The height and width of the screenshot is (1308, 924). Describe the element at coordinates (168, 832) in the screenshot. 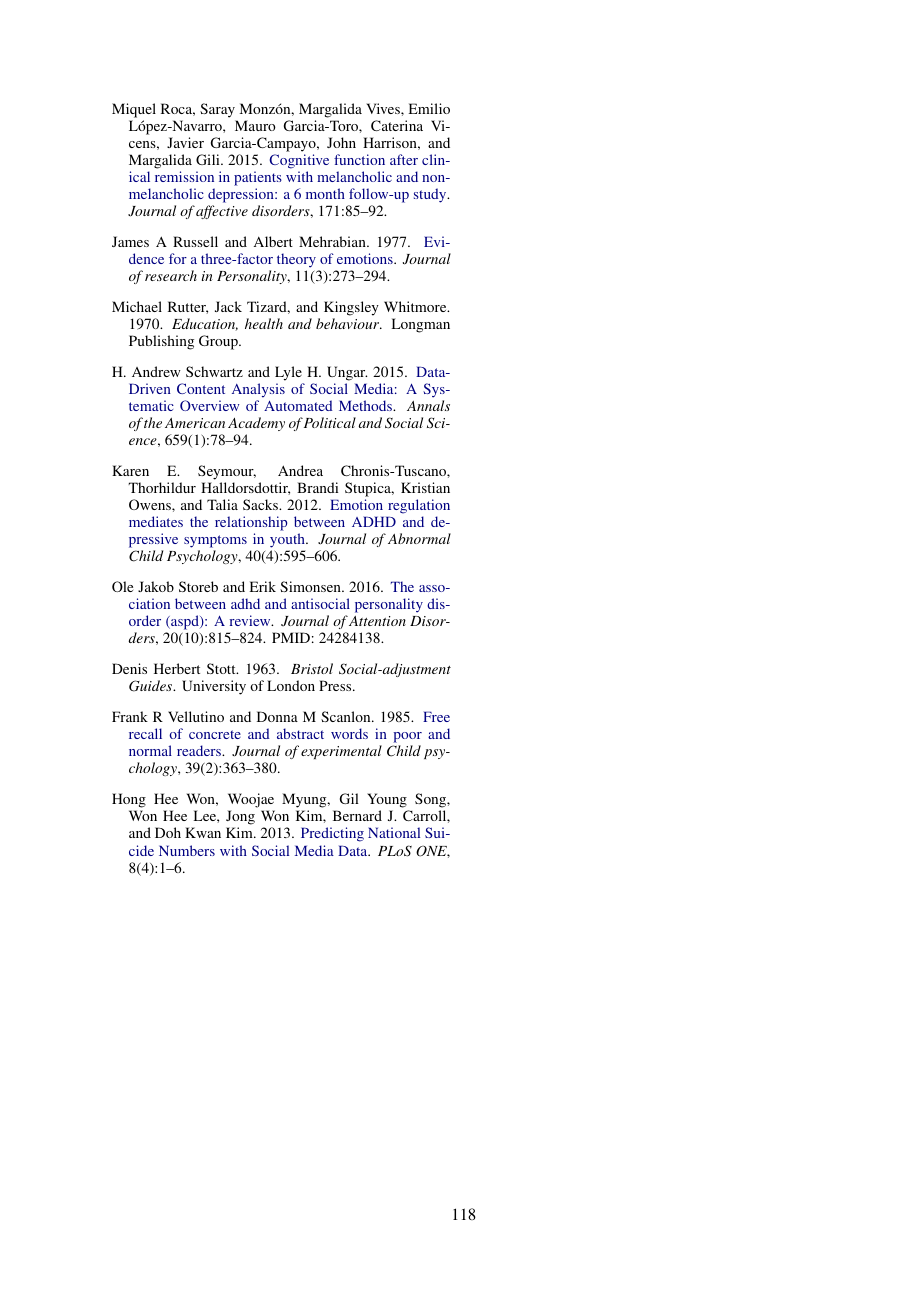

I see `Doh` at that location.
